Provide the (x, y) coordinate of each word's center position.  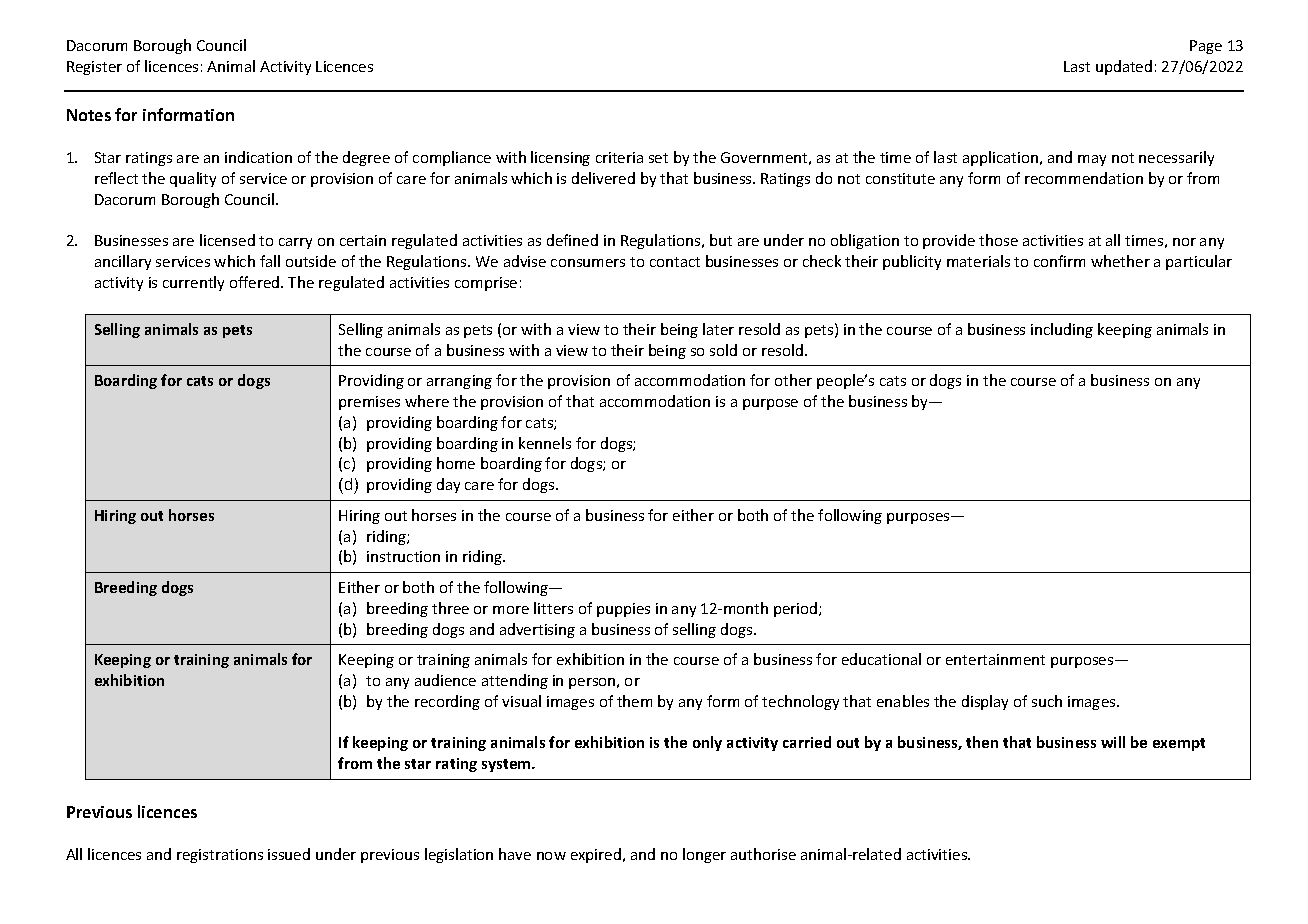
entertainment (995, 659)
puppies (623, 610)
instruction (403, 556)
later (718, 329)
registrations (220, 856)
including (1062, 330)
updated (1124, 67)
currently (193, 283)
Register (94, 68)
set (658, 158)
